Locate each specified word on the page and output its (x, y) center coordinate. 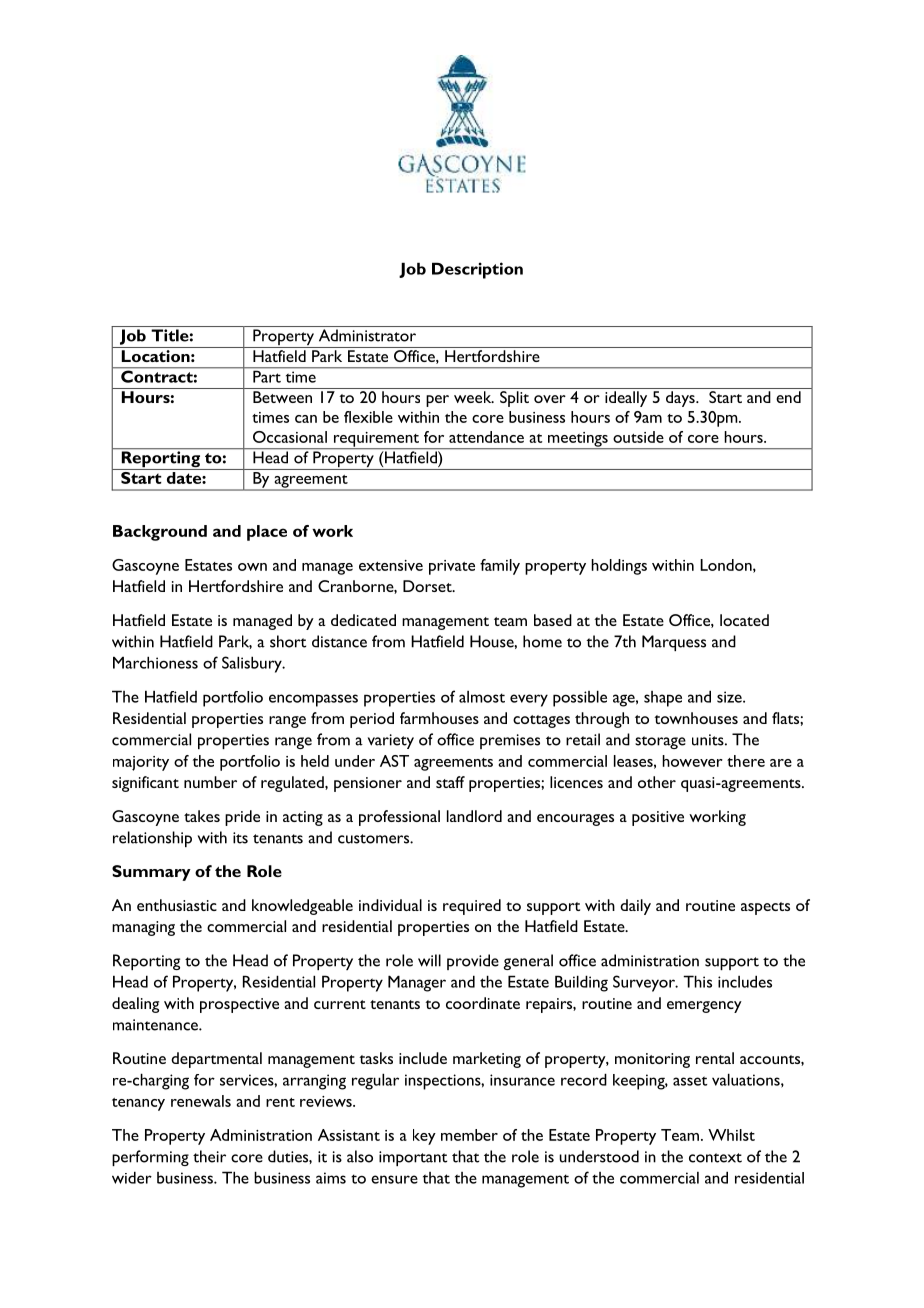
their (209, 1156)
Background (160, 533)
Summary (151, 873)
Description (477, 270)
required (472, 907)
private (452, 567)
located (744, 620)
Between (282, 397)
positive (658, 818)
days (681, 399)
